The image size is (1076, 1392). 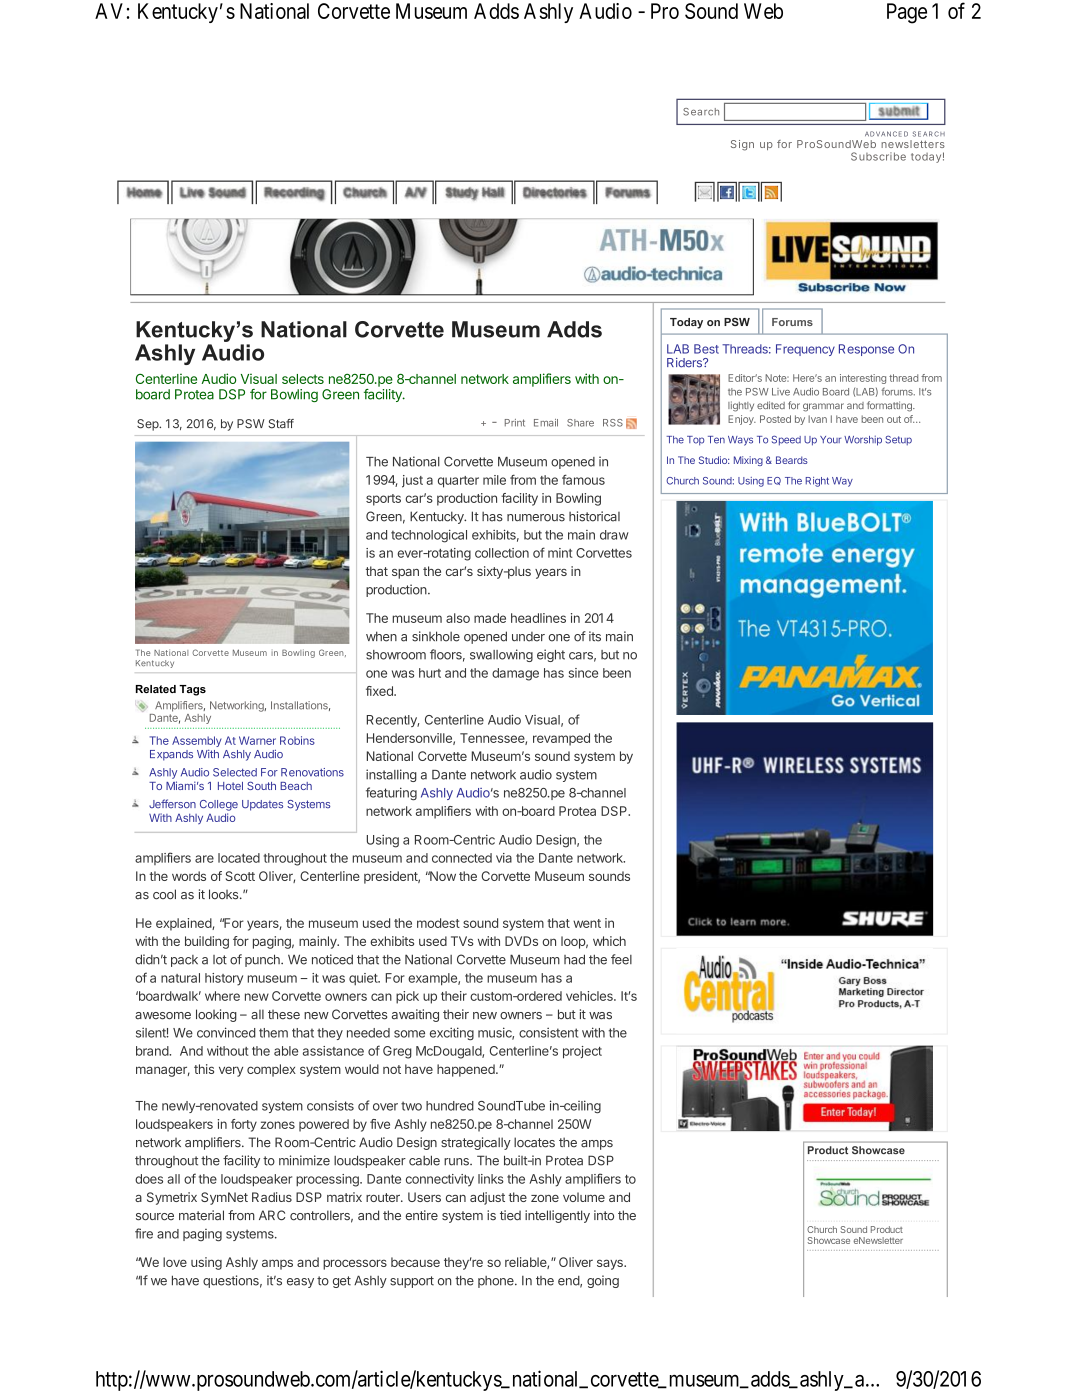 What do you see at coordinates (239, 858) in the screenshot?
I see `located` at bounding box center [239, 858].
